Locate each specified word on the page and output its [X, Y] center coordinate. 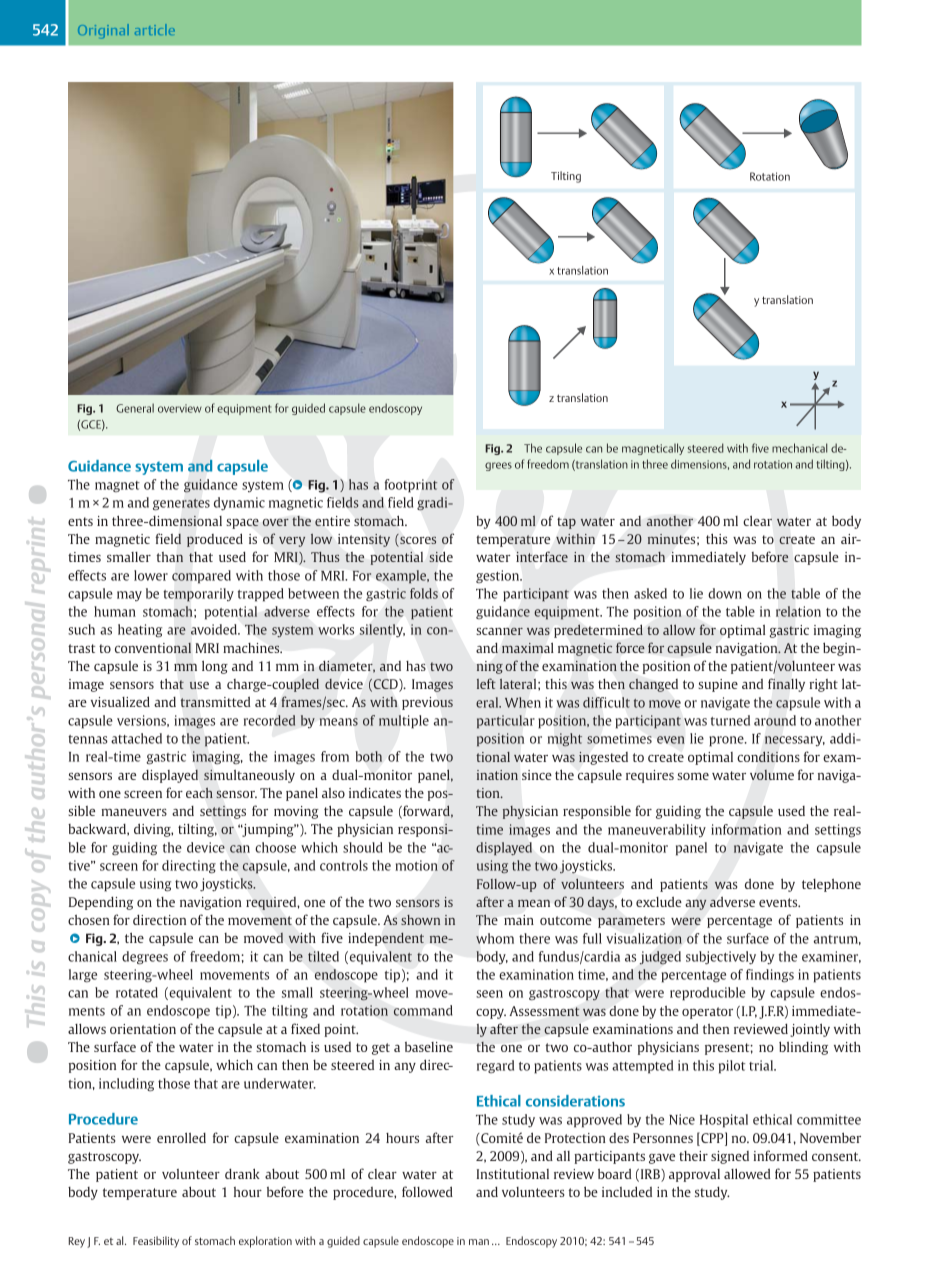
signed [730, 1157]
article [155, 29]
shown [420, 920]
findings [770, 976]
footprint [411, 486]
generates [181, 504]
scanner [499, 631]
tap [566, 523]
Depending [101, 903]
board [615, 1173]
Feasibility [156, 1242]
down [725, 593]
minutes [673, 539]
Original [103, 31]
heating [140, 631]
